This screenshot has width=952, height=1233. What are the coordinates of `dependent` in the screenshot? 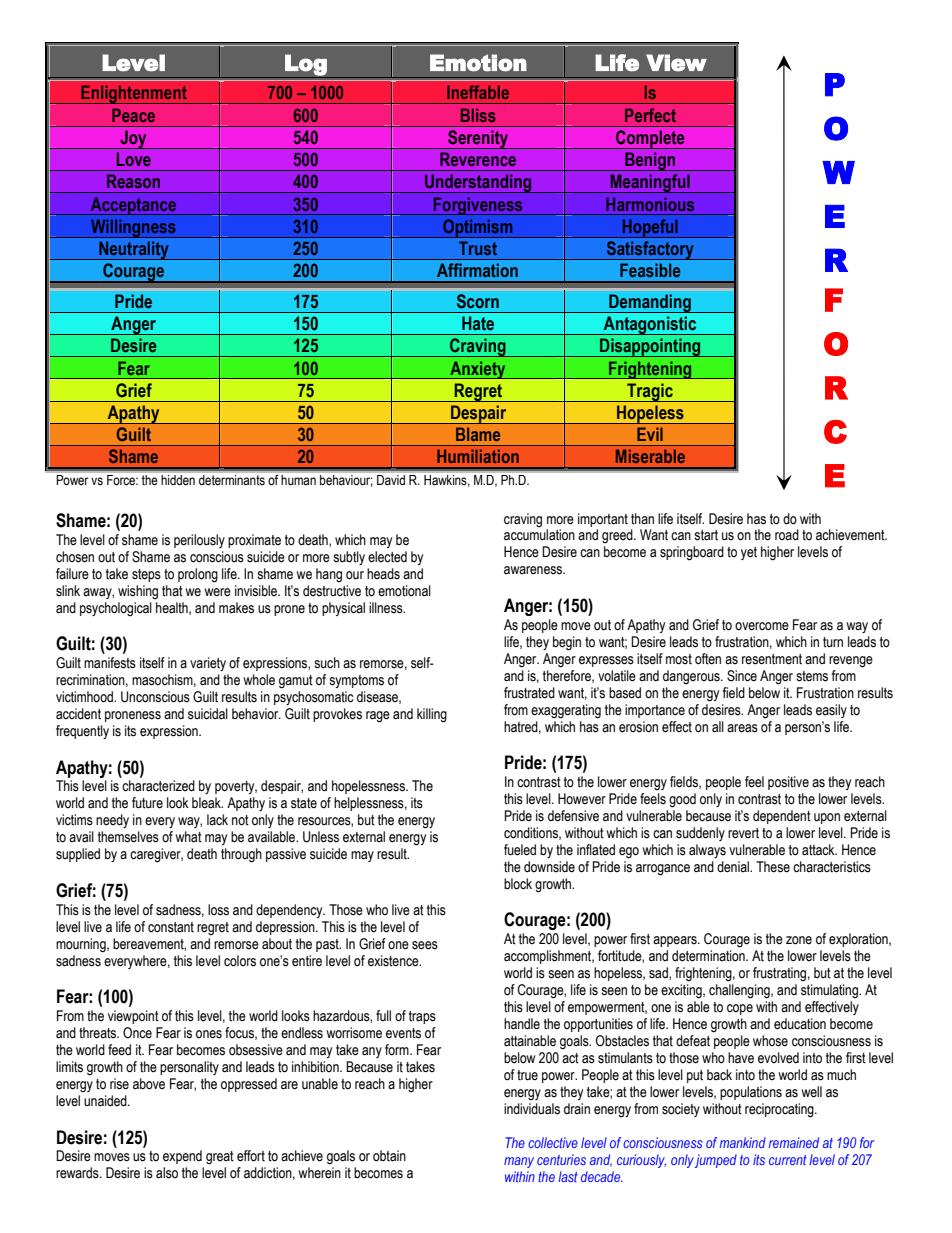 It's located at (782, 817).
